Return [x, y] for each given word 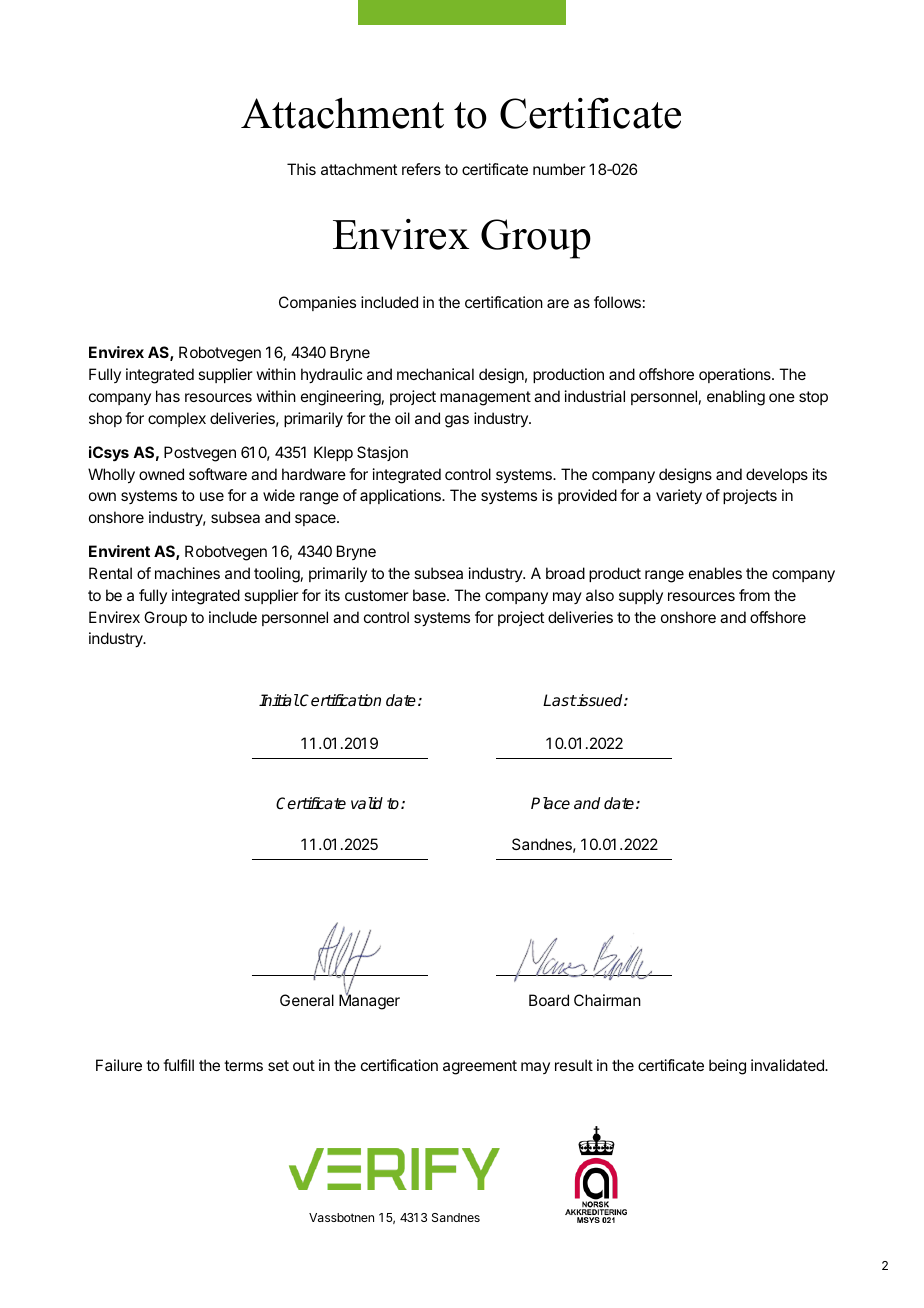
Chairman [607, 1000]
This [301, 169]
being [727, 1067]
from [754, 595]
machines [187, 573]
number [559, 169]
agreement [480, 1067]
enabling [736, 398]
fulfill [178, 1065]
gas [457, 421]
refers [421, 169]
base [430, 595]
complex [177, 419]
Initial [279, 700]
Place [550, 803]
